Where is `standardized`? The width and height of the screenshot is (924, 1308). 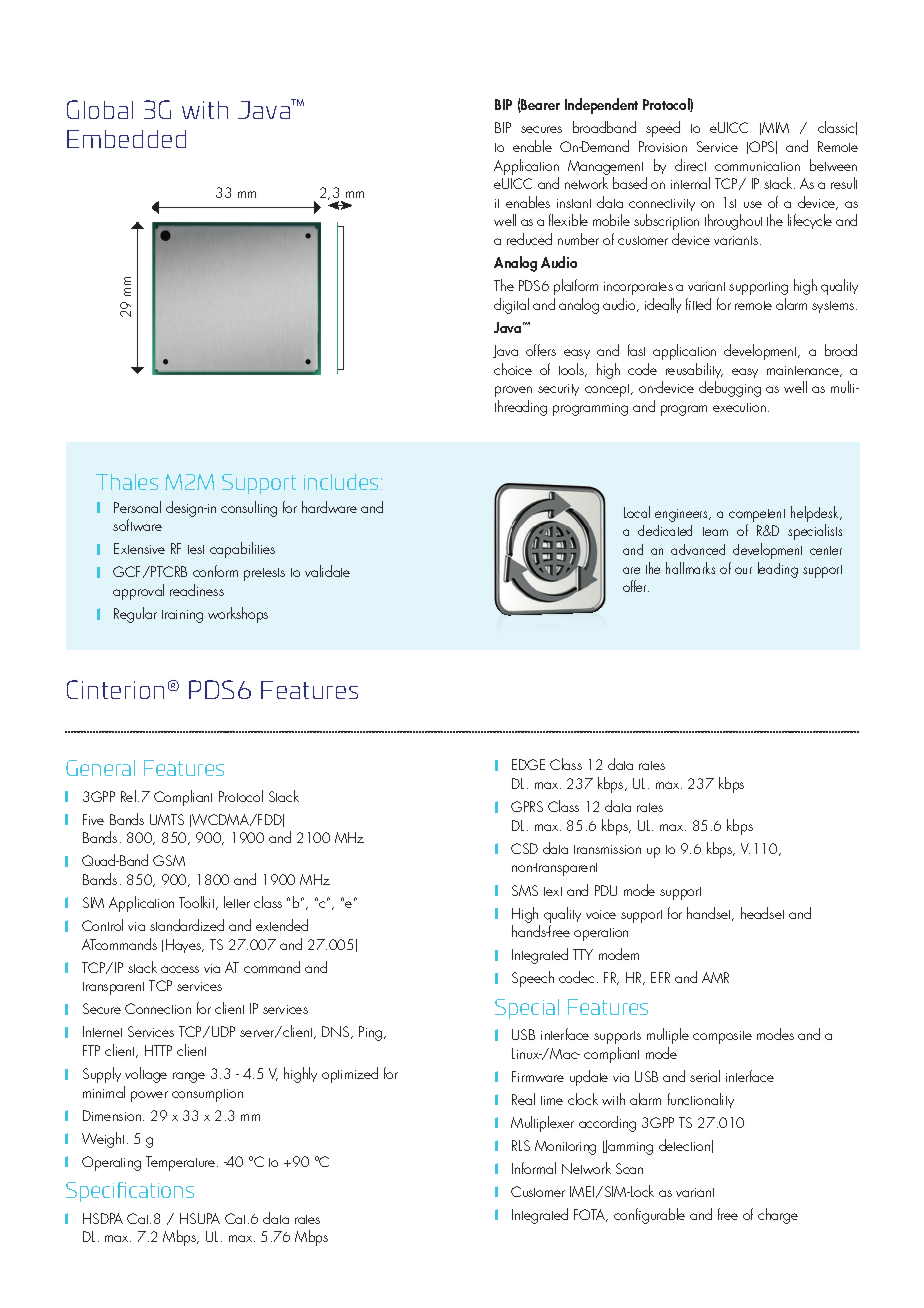 standardized is located at coordinates (187, 925).
